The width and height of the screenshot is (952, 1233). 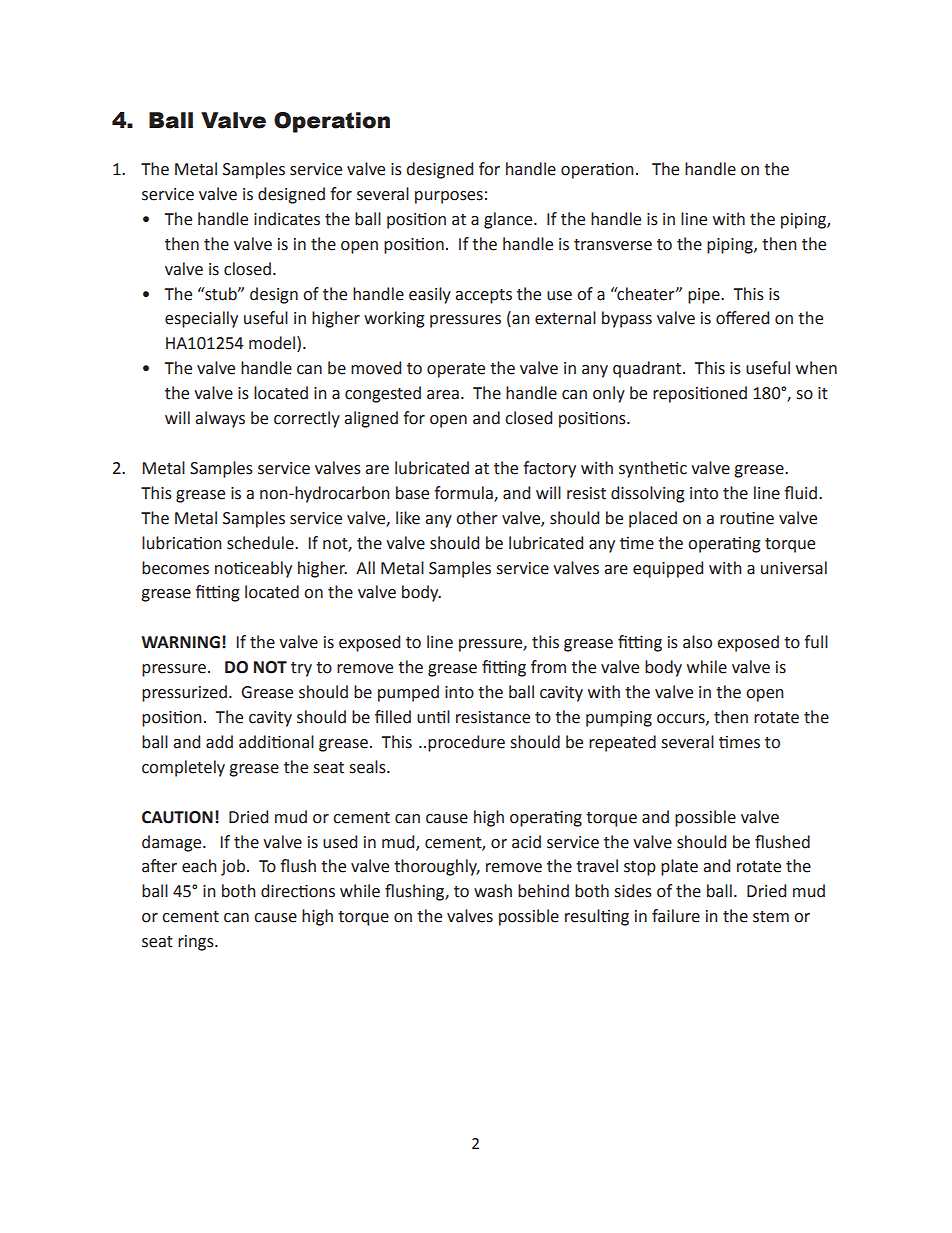 What do you see at coordinates (287, 219) in the screenshot?
I see `indicates` at bounding box center [287, 219].
